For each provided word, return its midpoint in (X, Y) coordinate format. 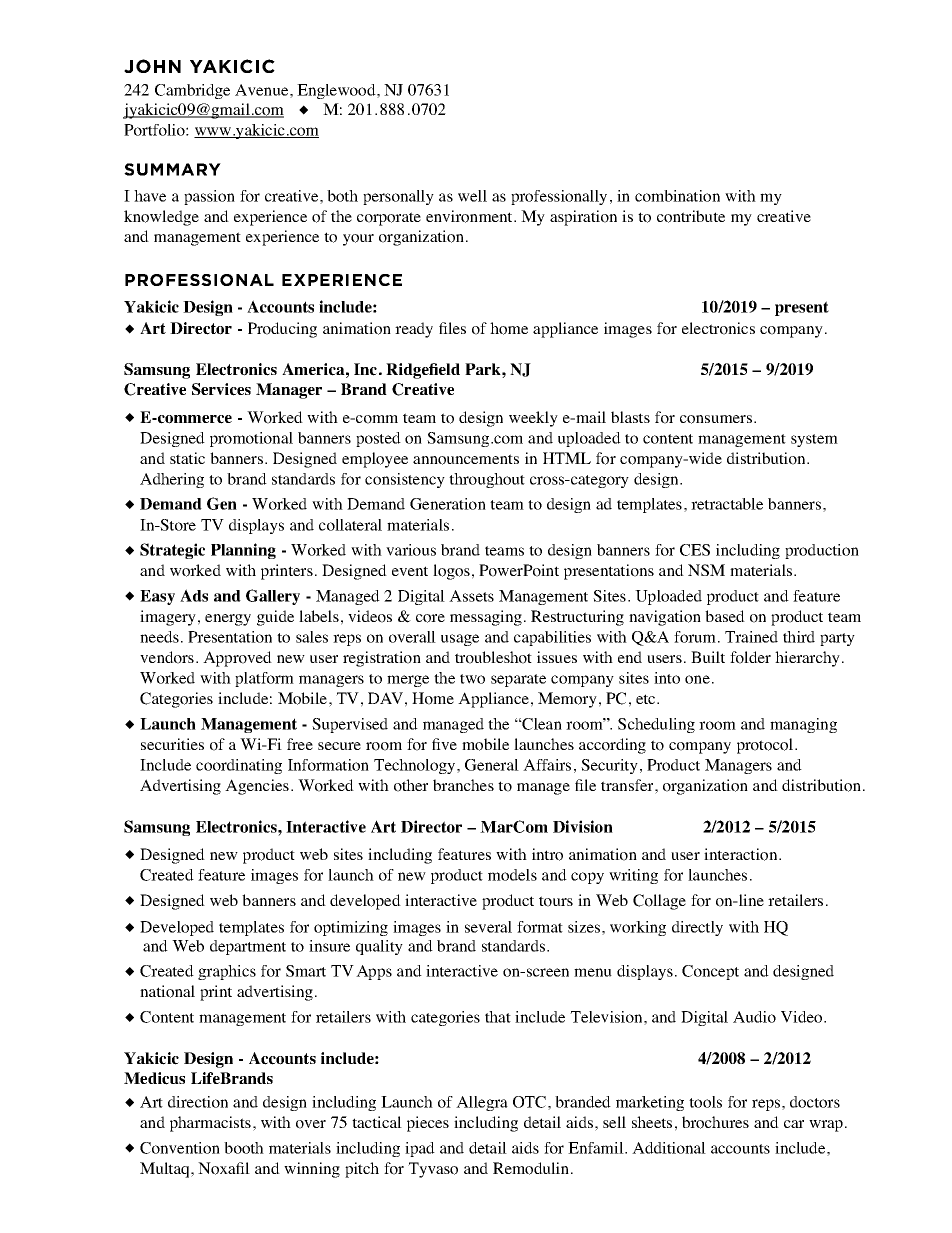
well (472, 196)
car (794, 1124)
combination (677, 196)
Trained (751, 637)
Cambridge (192, 91)
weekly (533, 419)
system (814, 440)
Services (221, 389)
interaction (742, 854)
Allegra (482, 1103)
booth (244, 1148)
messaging (486, 618)
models (512, 875)
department (248, 947)
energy (228, 620)
